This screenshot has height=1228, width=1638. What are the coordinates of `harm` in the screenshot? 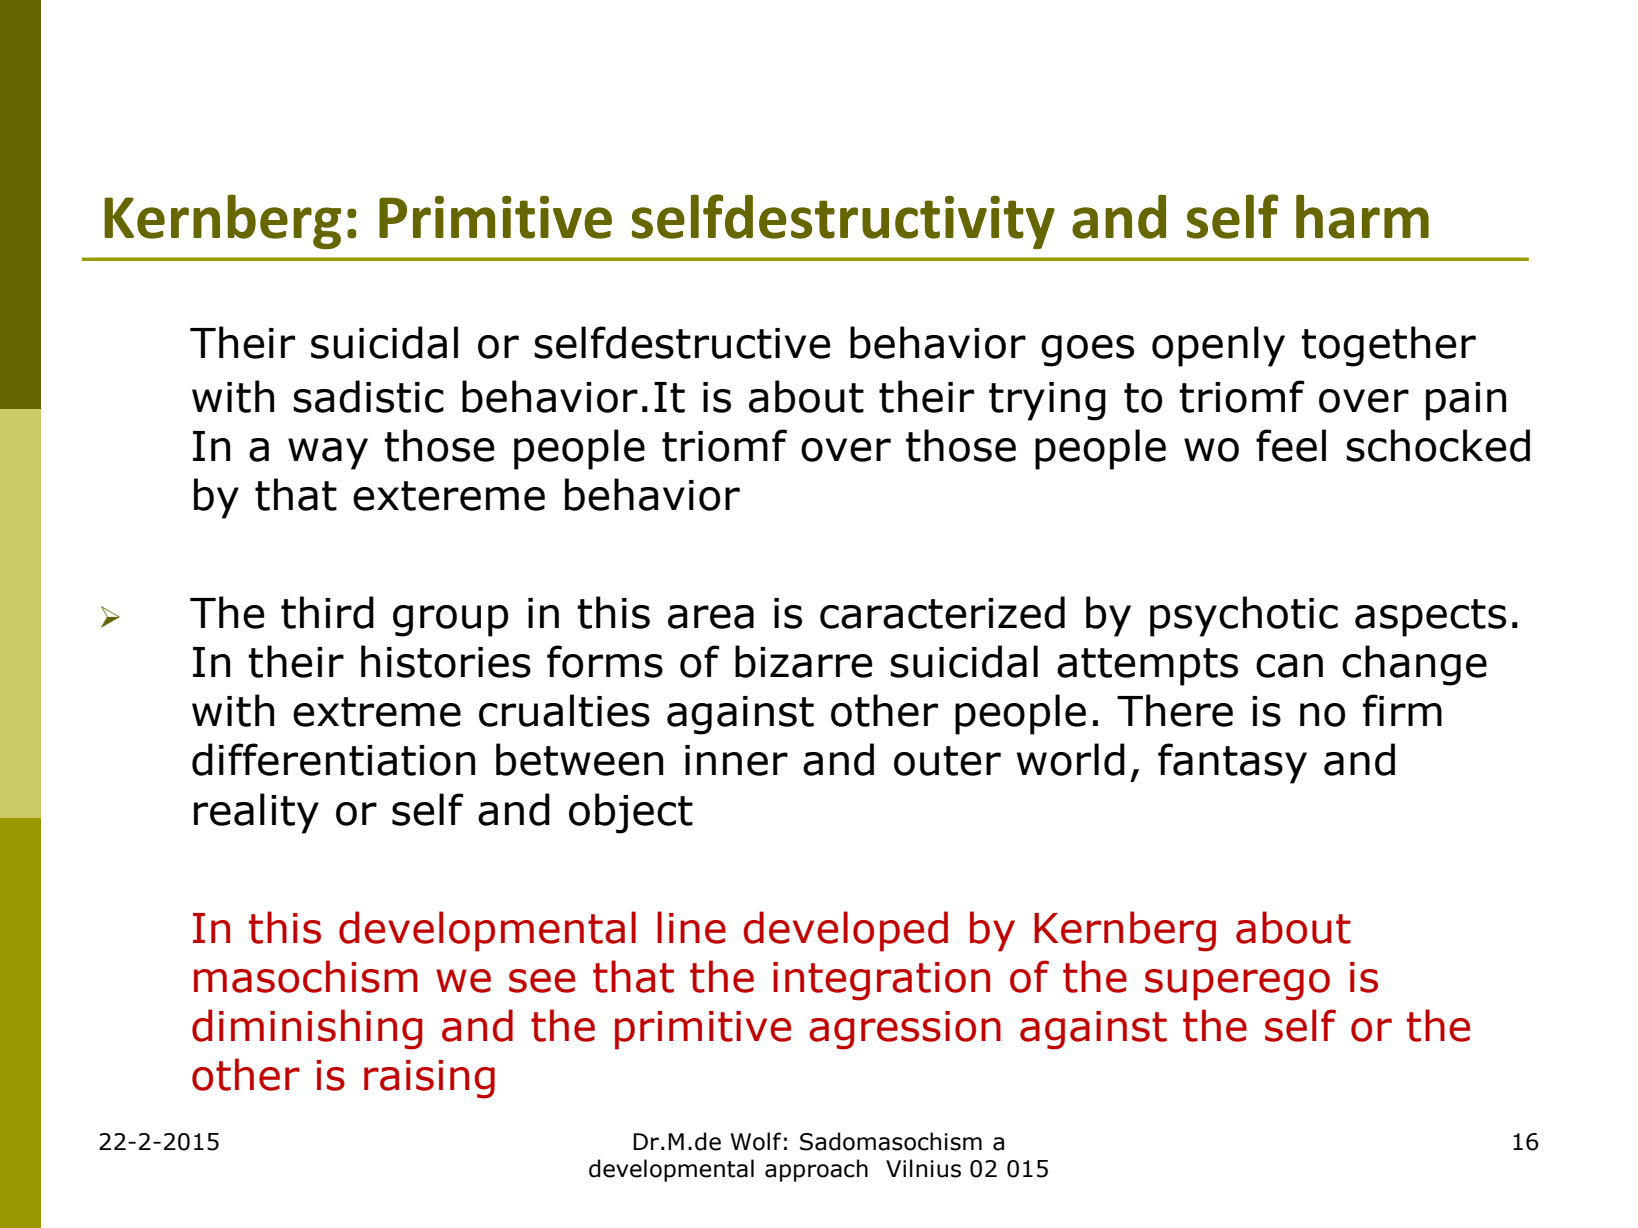 It's located at (1362, 216).
